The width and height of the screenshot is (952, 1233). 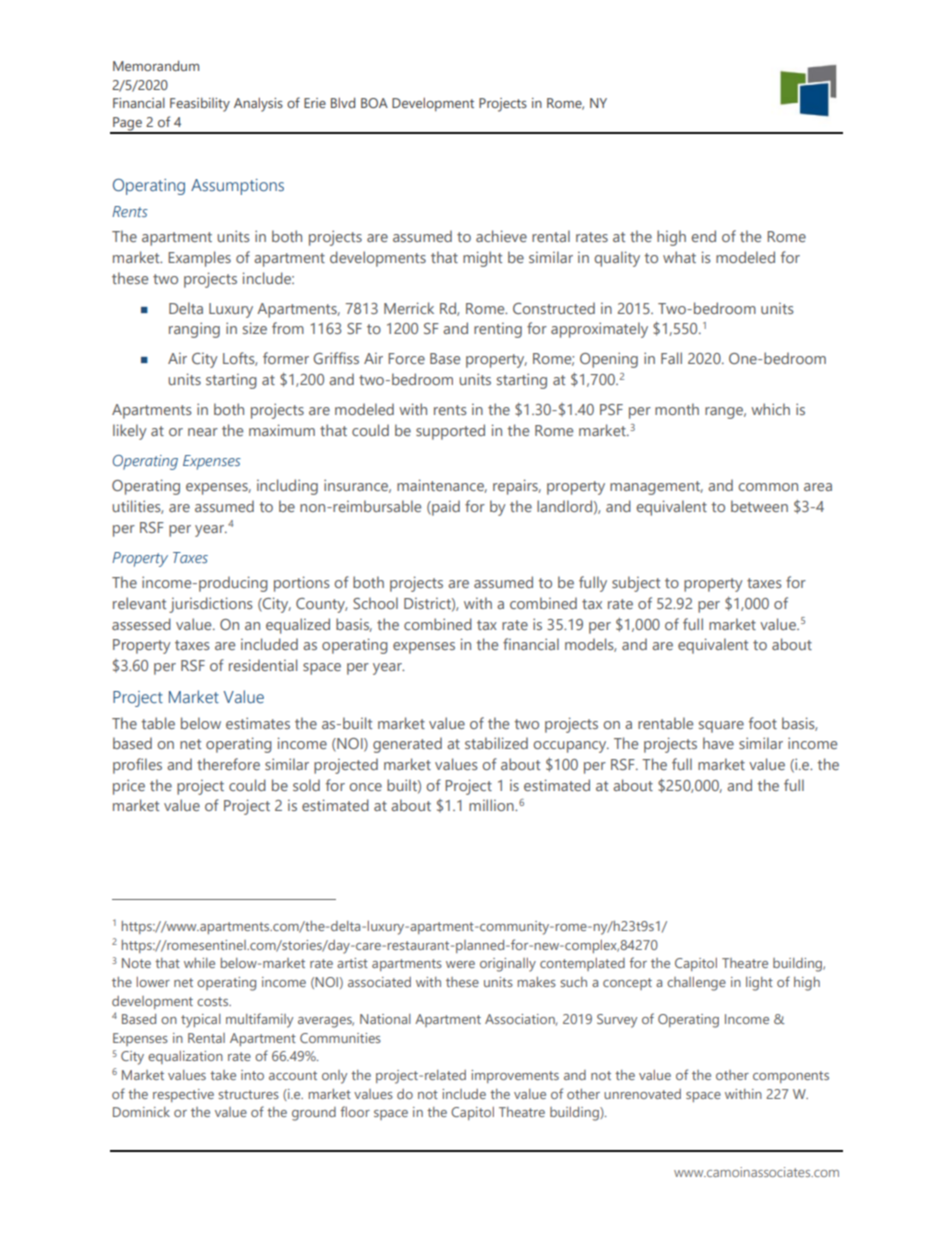 What do you see at coordinates (200, 104) in the screenshot?
I see `Feasibility` at bounding box center [200, 104].
